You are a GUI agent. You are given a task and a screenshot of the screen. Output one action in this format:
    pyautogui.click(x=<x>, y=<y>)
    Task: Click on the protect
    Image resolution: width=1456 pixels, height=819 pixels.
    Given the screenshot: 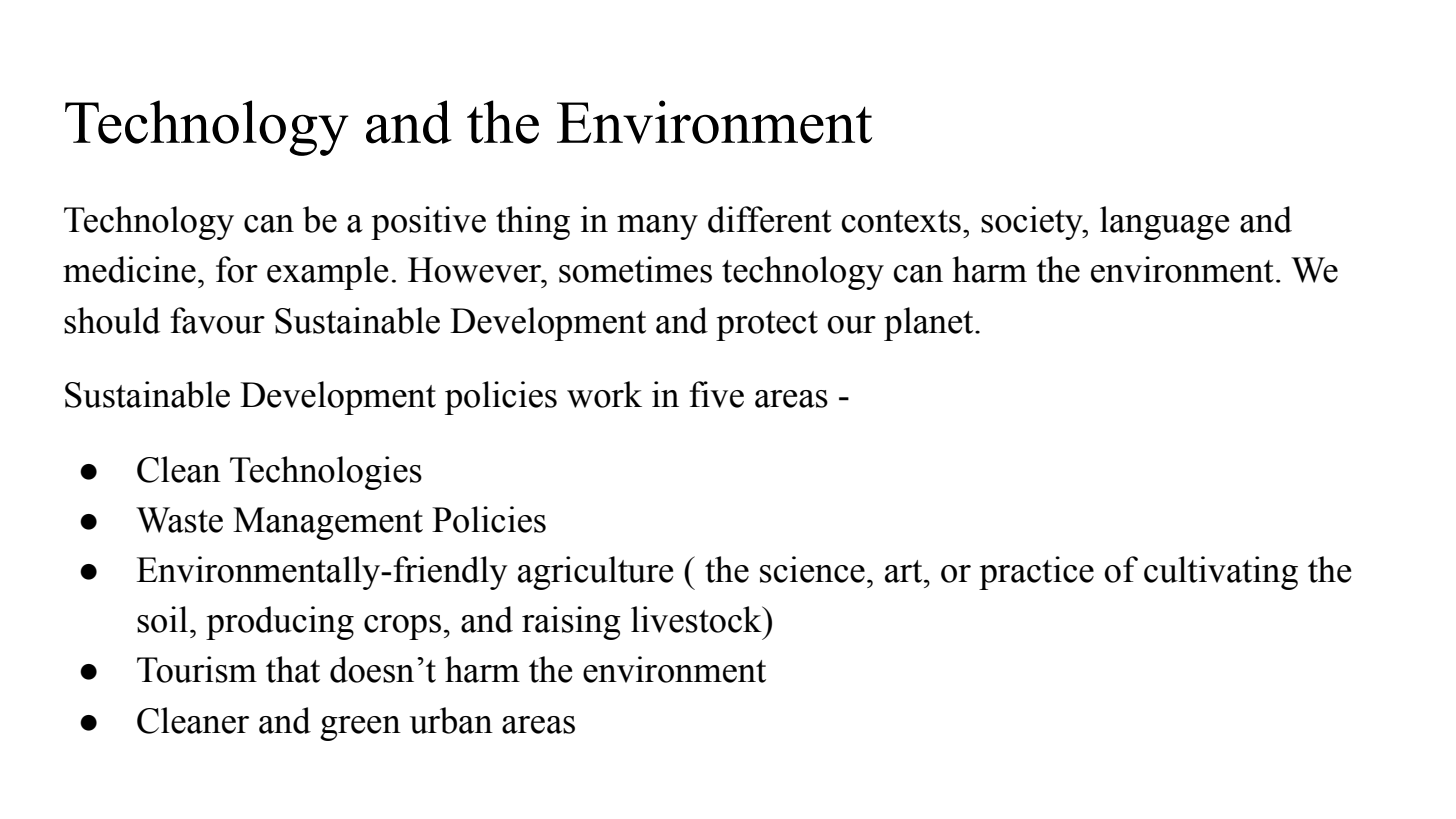 What is the action you would take?
    pyautogui.click(x=767, y=326)
